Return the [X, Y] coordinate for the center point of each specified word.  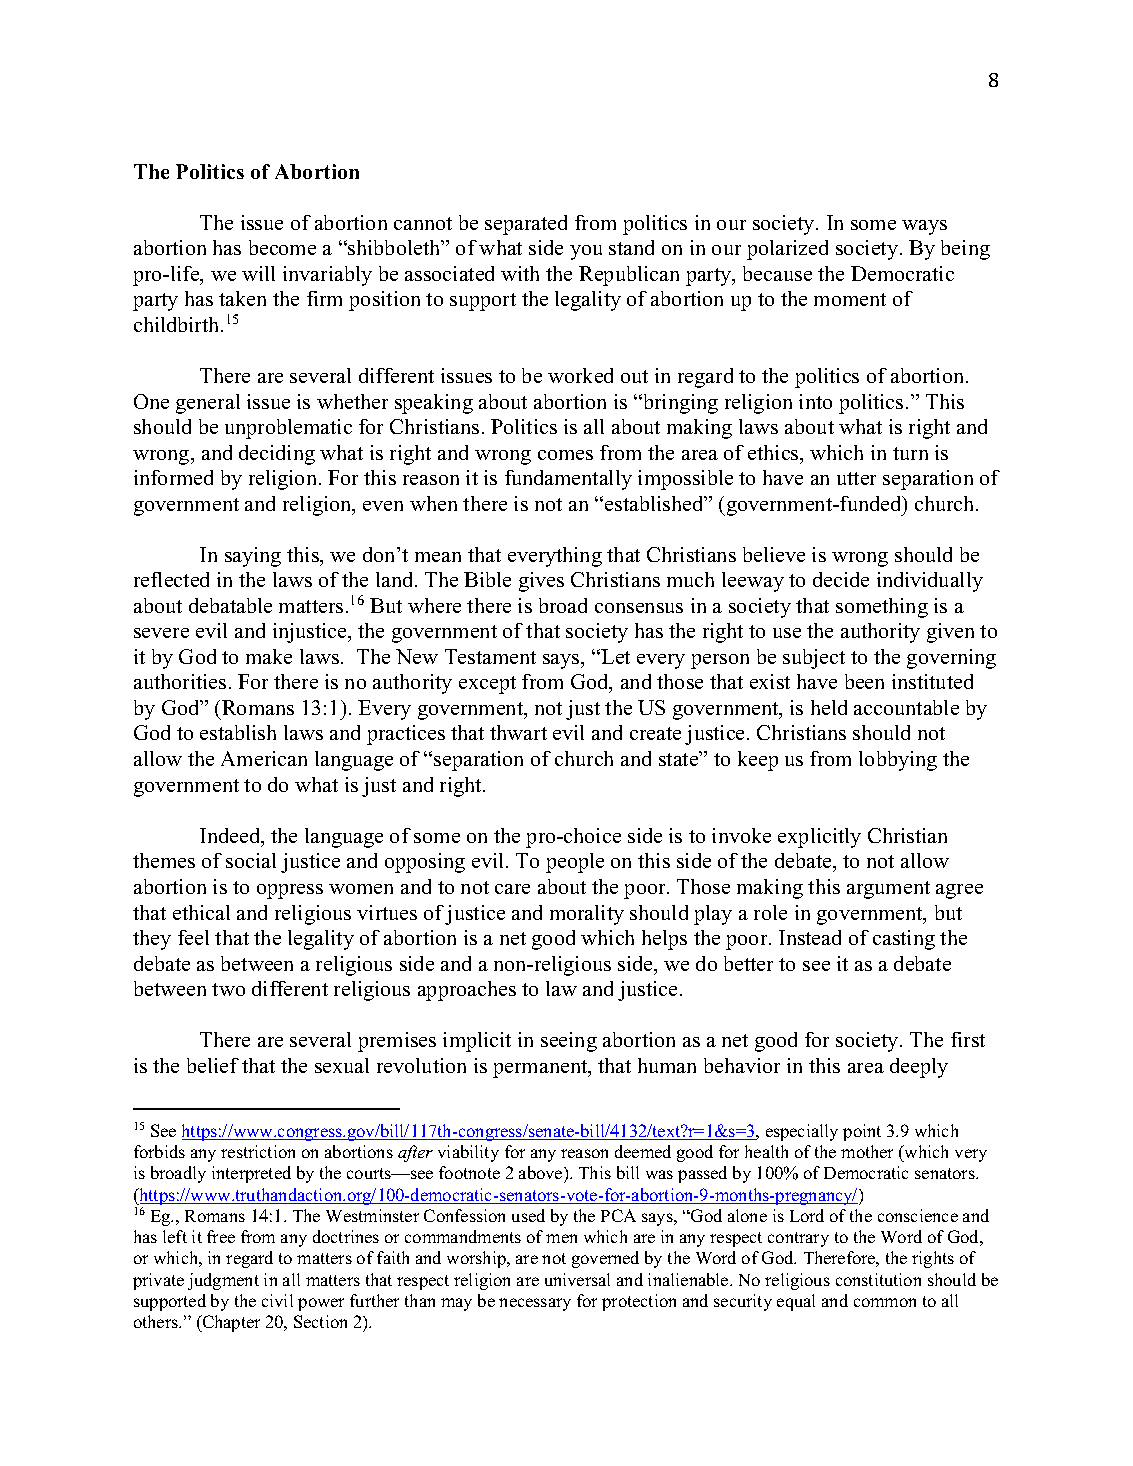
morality [587, 915]
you [586, 252]
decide [841, 579]
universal [577, 1279]
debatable [230, 605]
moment [850, 299]
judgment [223, 1281]
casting [904, 940]
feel [193, 937]
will [258, 273]
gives [541, 582]
